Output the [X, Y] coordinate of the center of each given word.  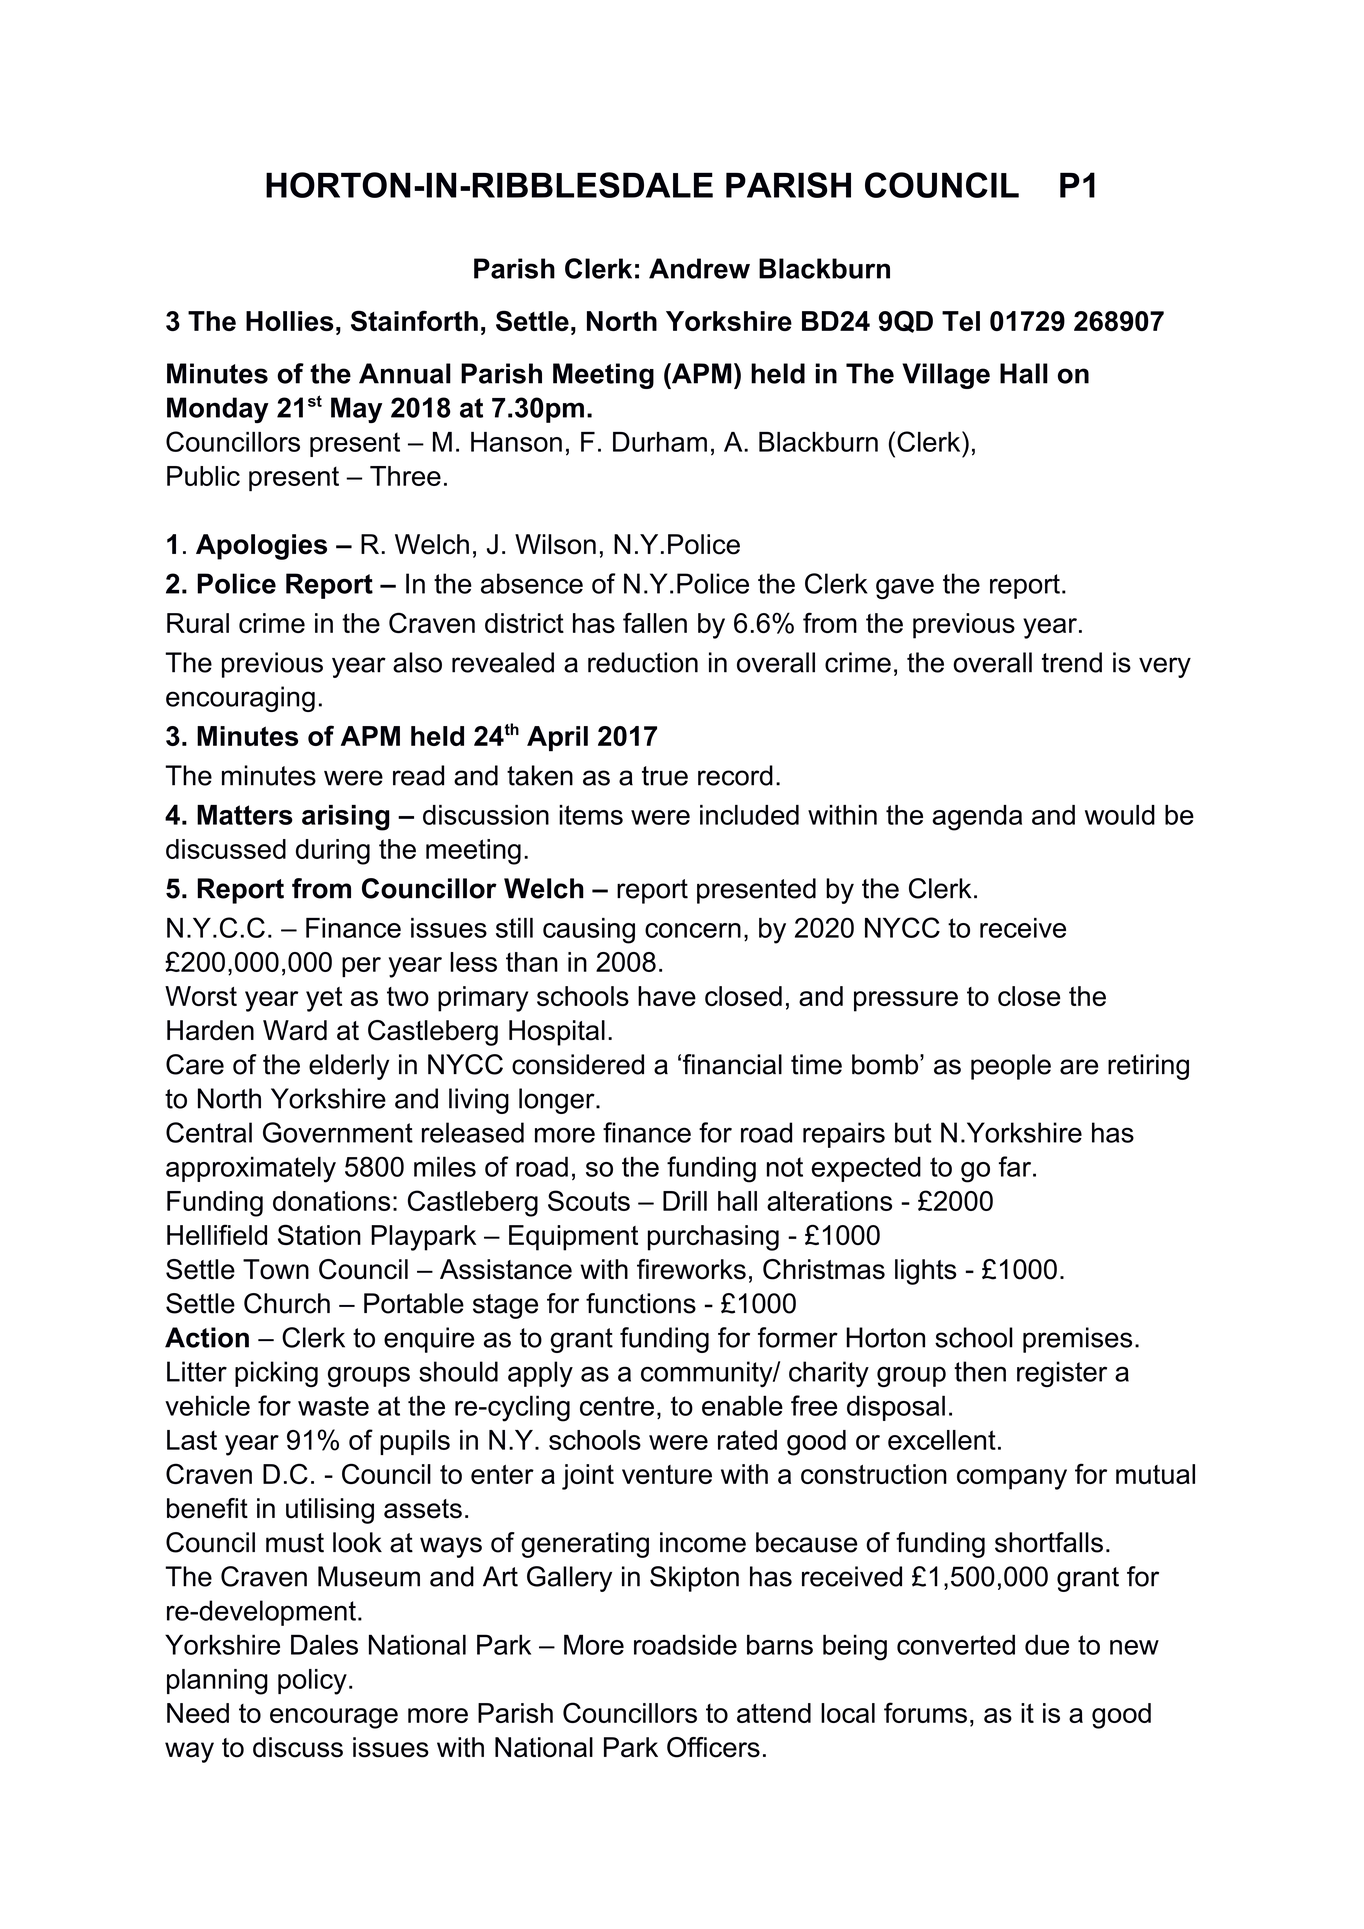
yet [324, 999]
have [667, 996]
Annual [405, 373]
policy [312, 1682]
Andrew [699, 268]
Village [946, 376]
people [1011, 1067]
